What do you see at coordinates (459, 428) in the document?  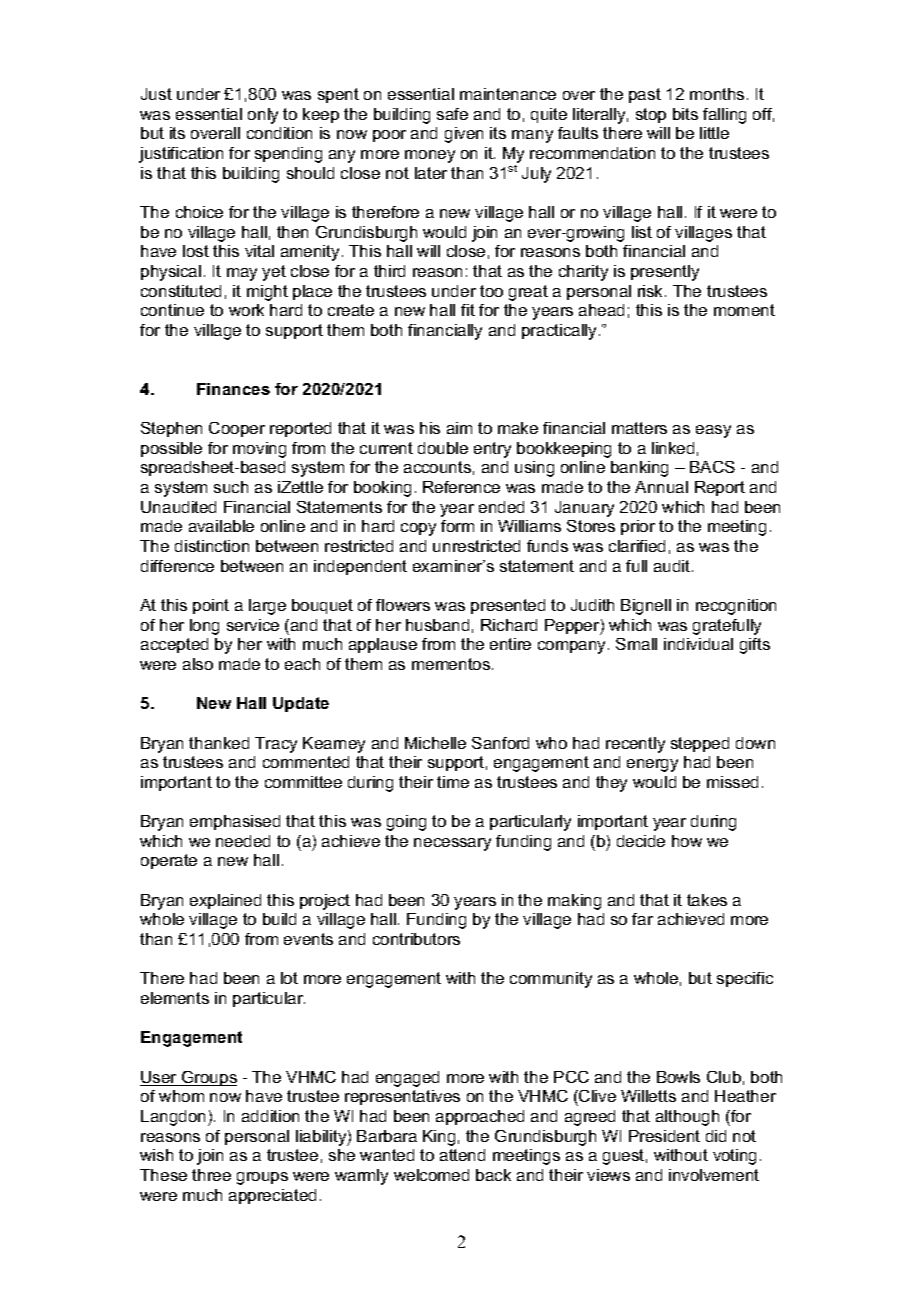 I see `aim` at bounding box center [459, 428].
